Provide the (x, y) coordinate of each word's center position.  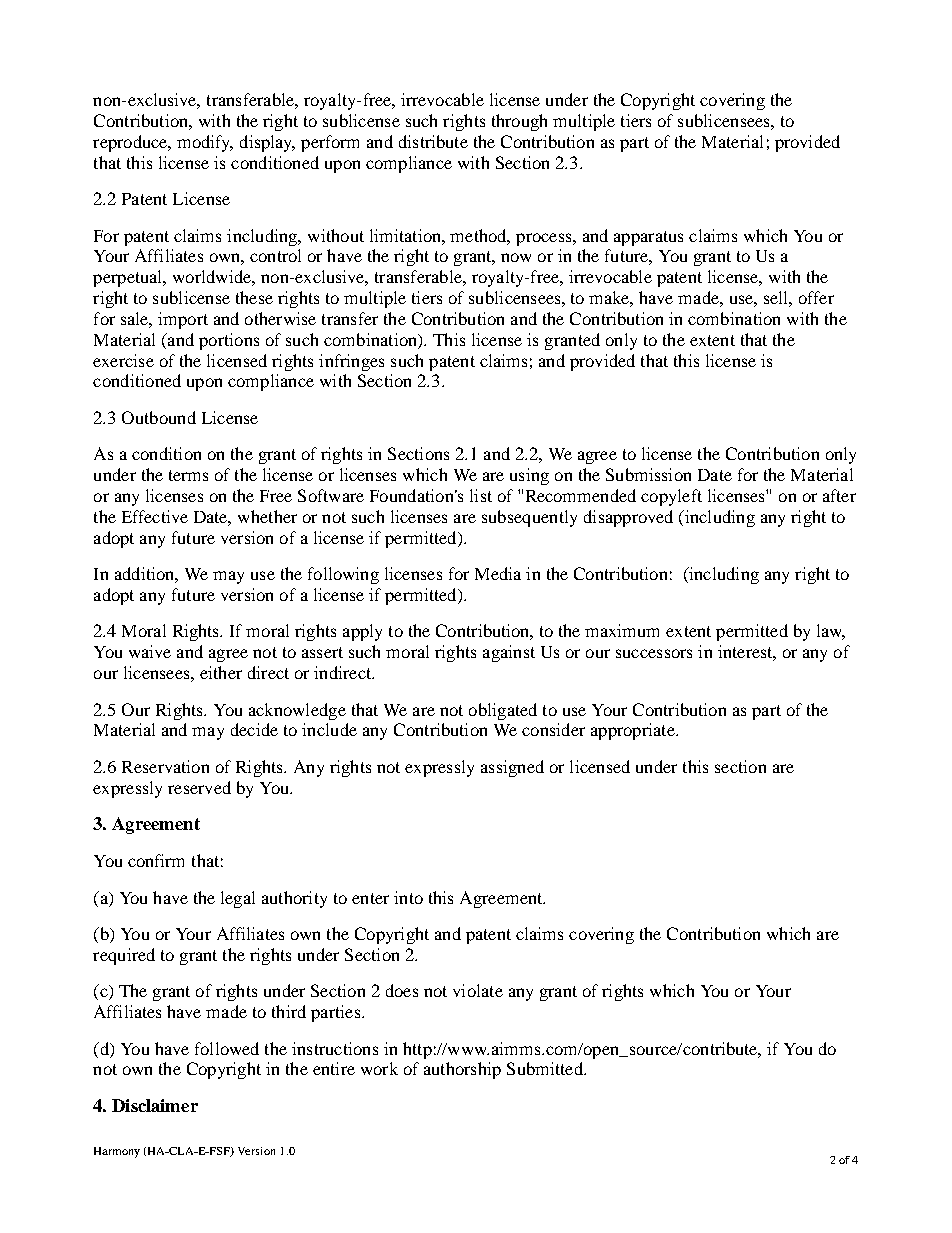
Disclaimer (155, 1105)
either (221, 672)
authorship (462, 1070)
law (831, 632)
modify (205, 143)
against (509, 653)
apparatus (648, 238)
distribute (433, 141)
